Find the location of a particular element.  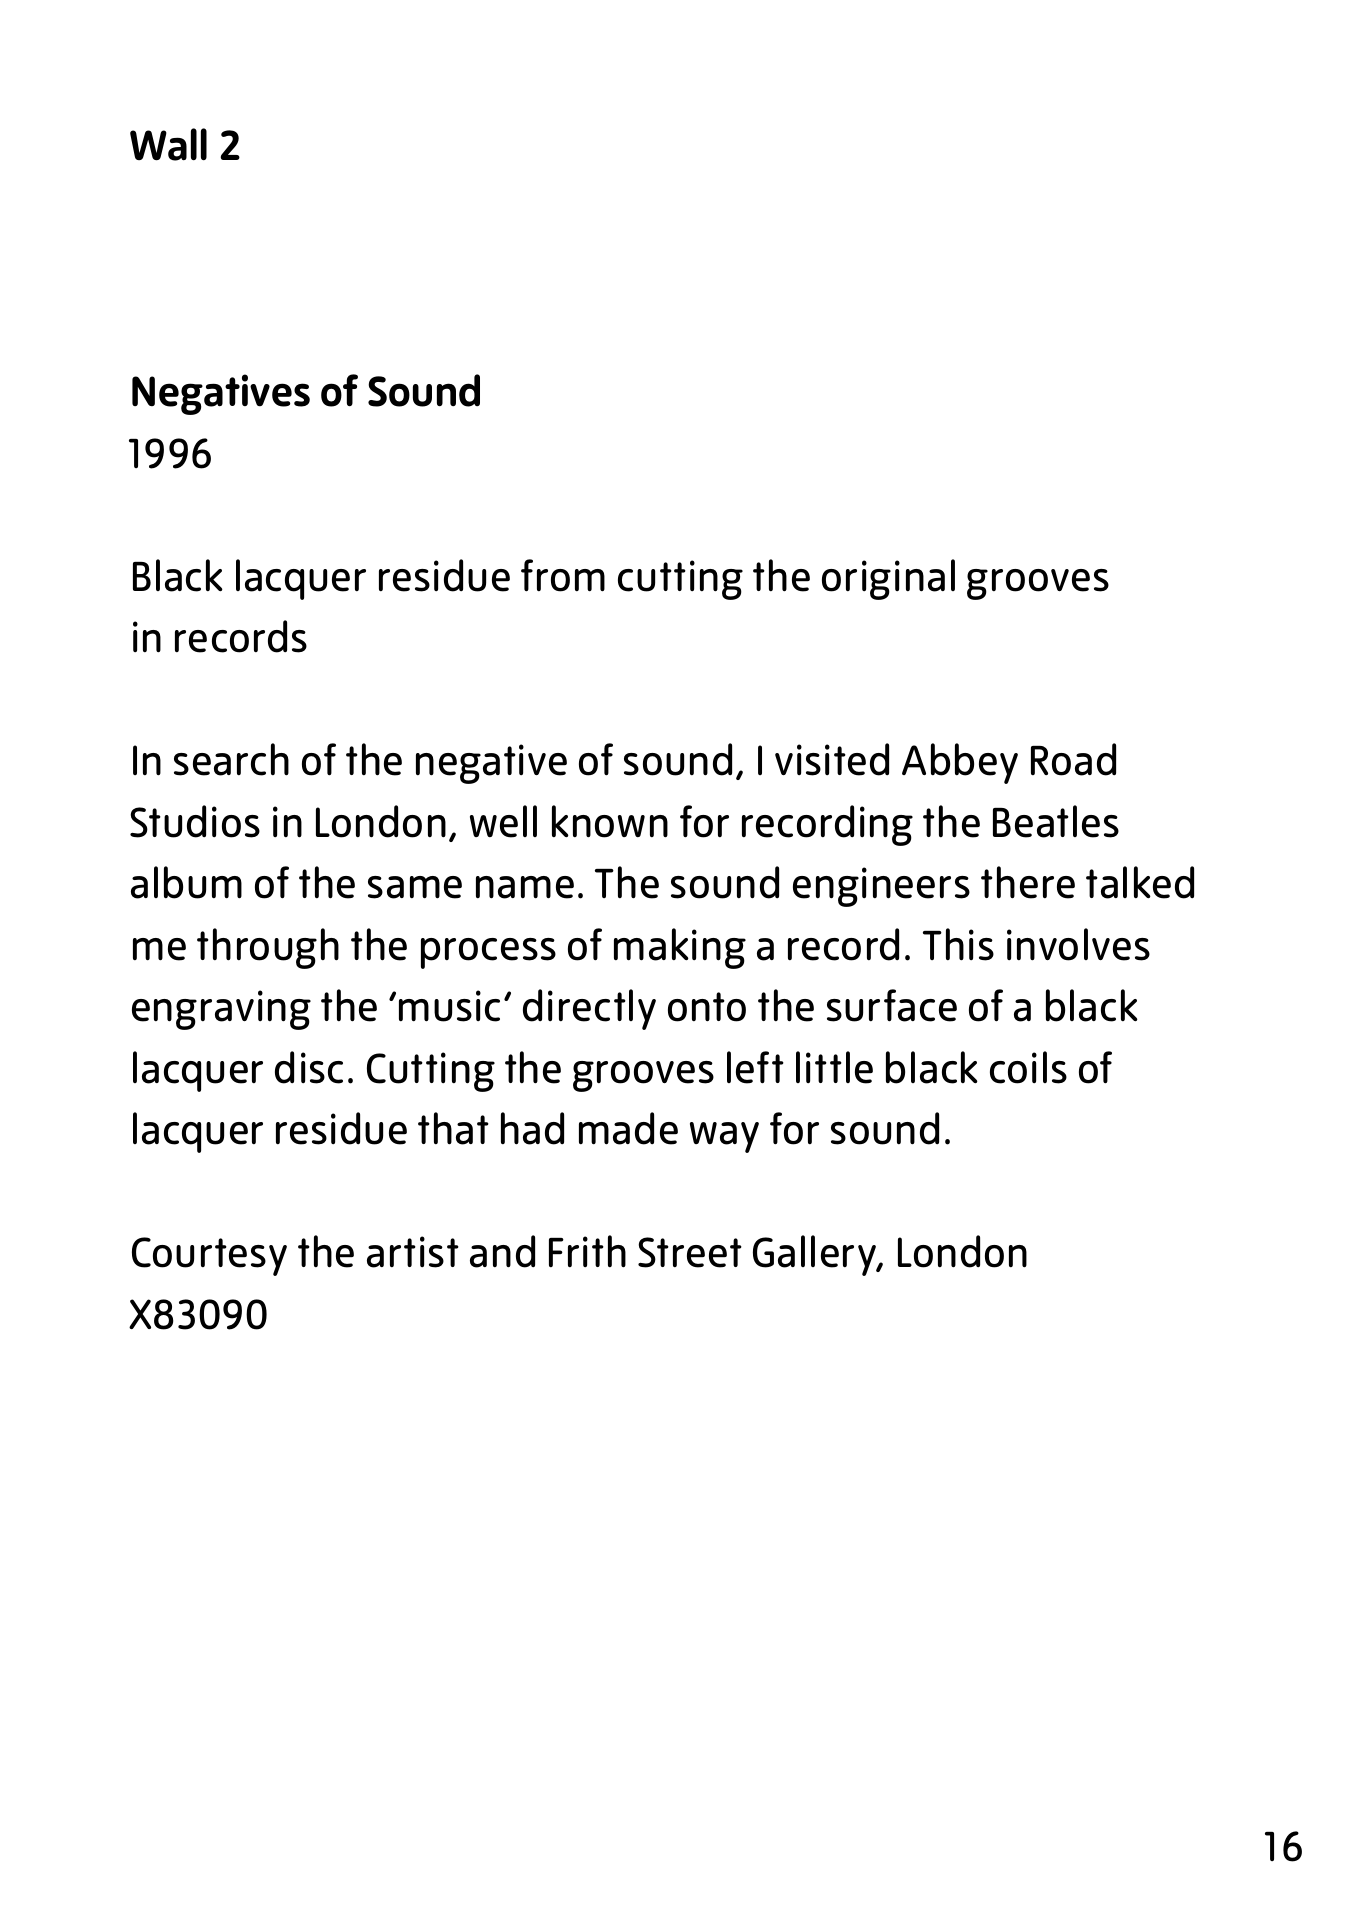

Wall is located at coordinates (168, 144).
